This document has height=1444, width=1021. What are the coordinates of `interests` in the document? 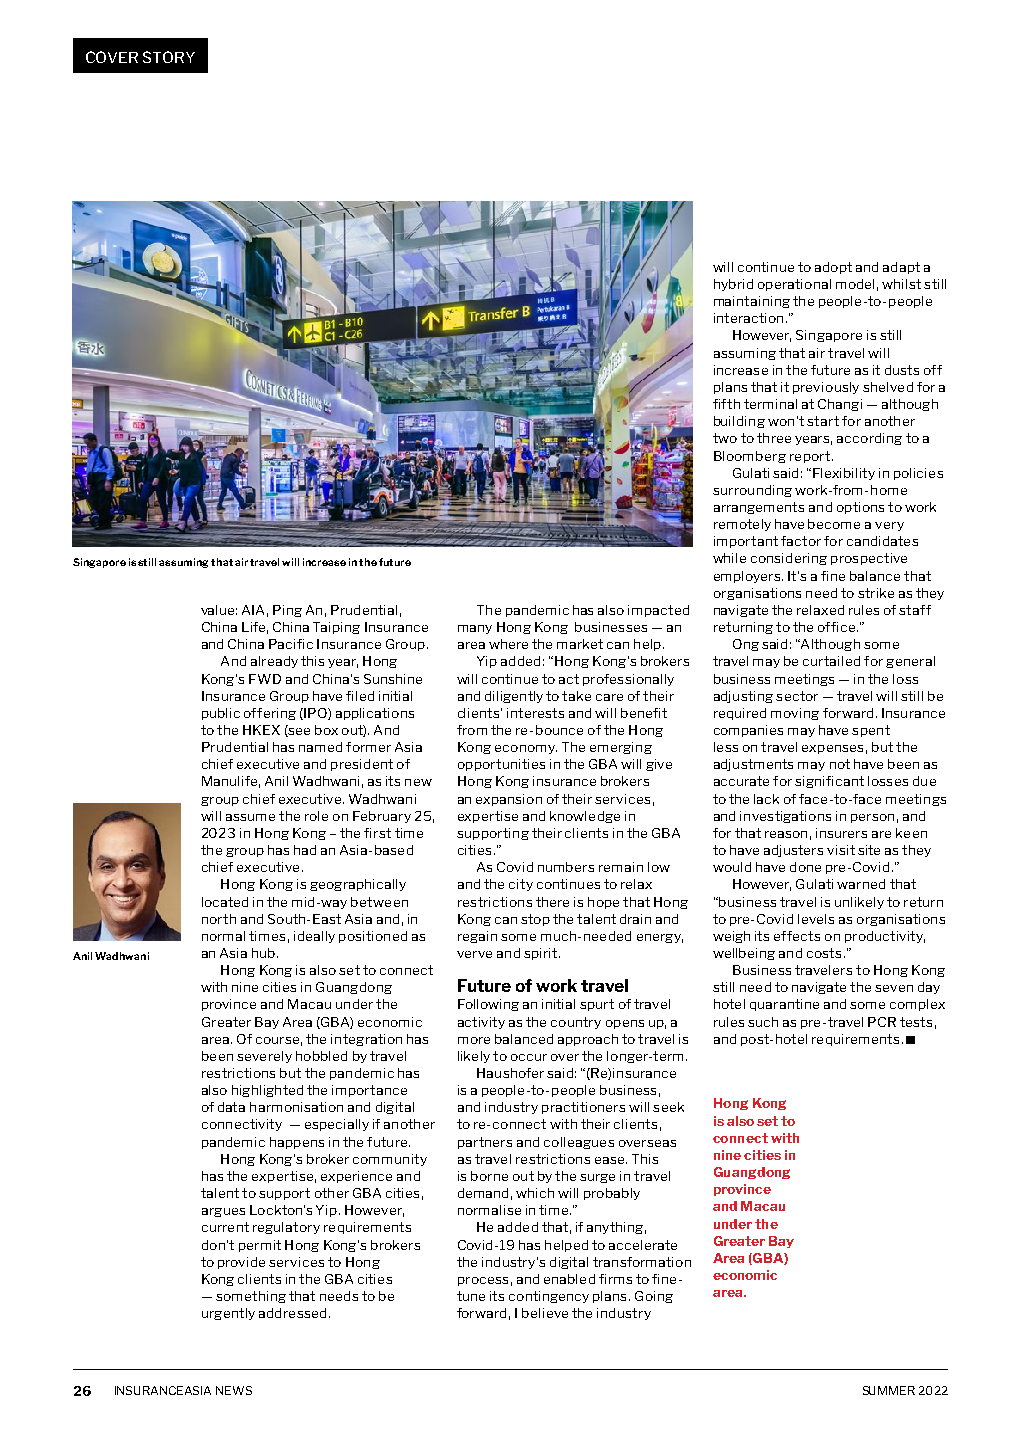 It's located at (535, 713).
